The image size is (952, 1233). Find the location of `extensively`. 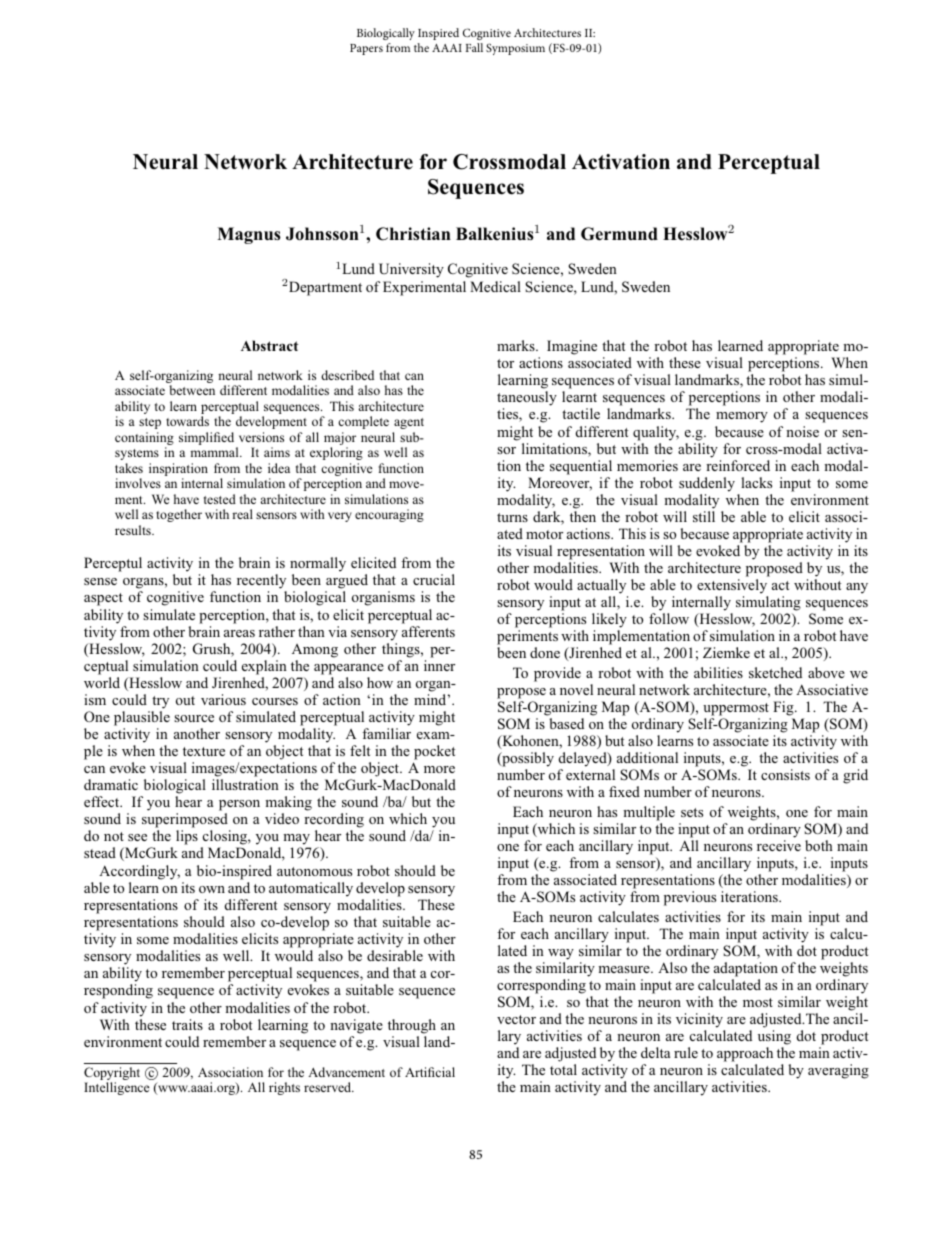

extensively is located at coordinates (732, 588).
